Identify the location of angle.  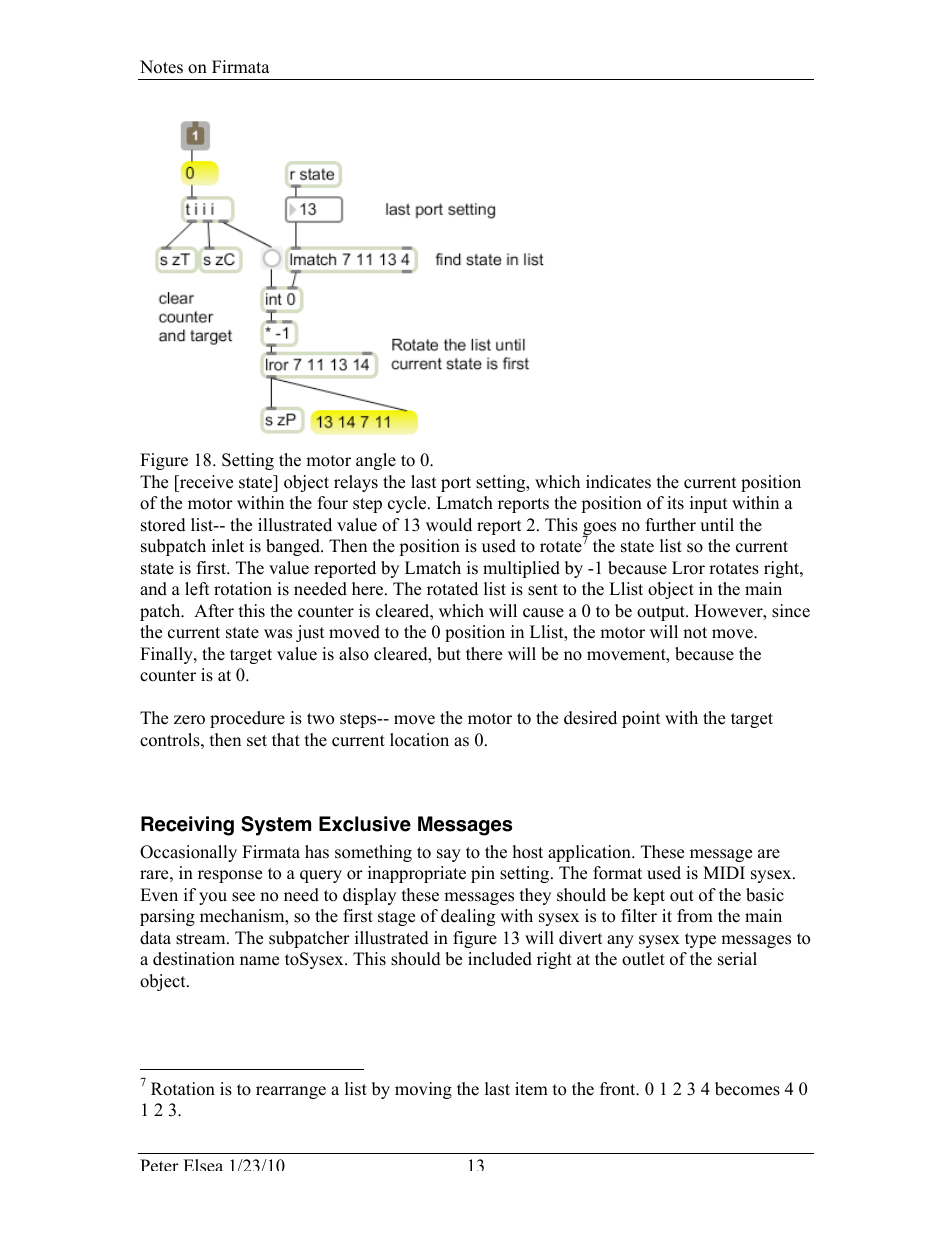
(376, 461).
